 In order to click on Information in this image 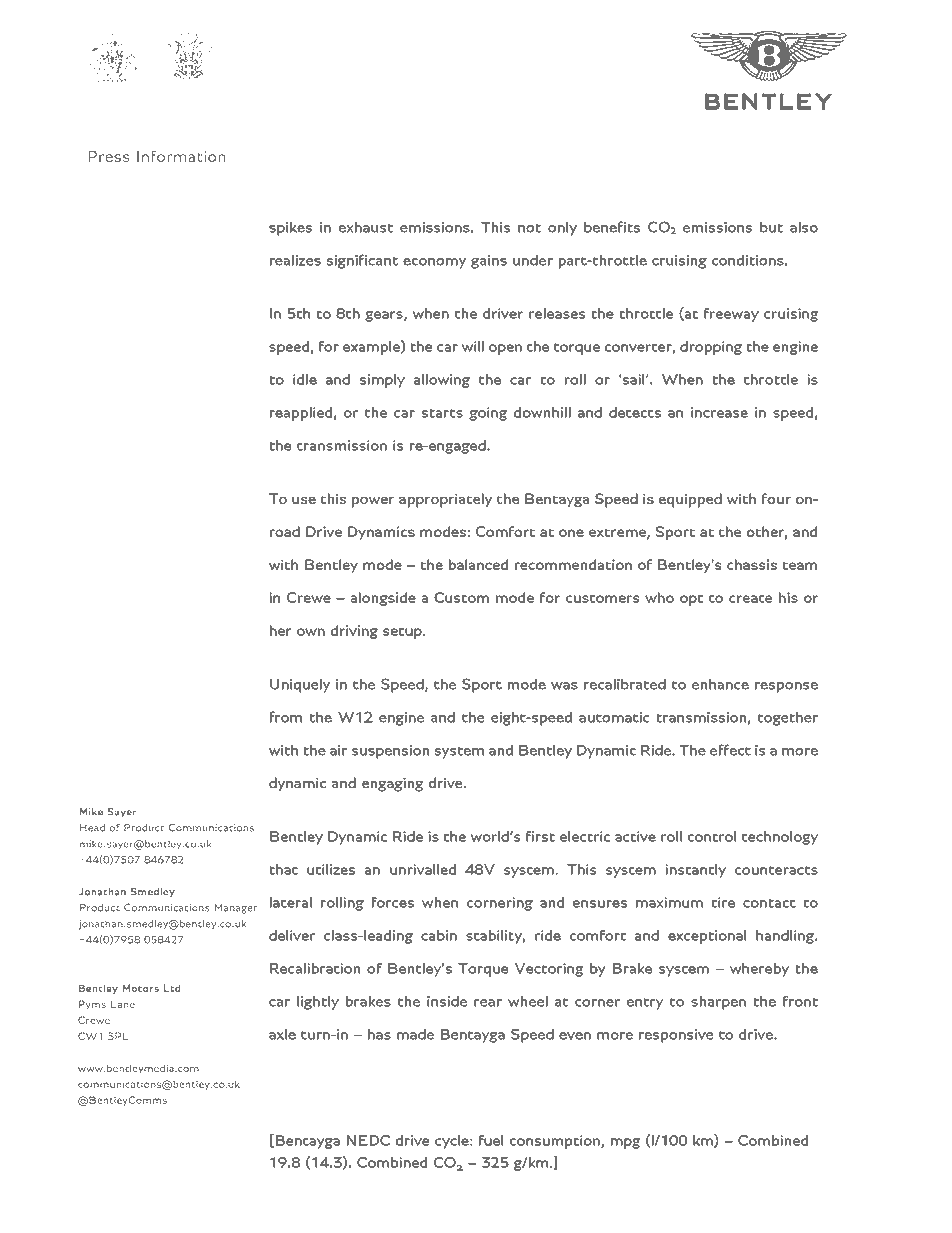, I will do `click(181, 156)`.
